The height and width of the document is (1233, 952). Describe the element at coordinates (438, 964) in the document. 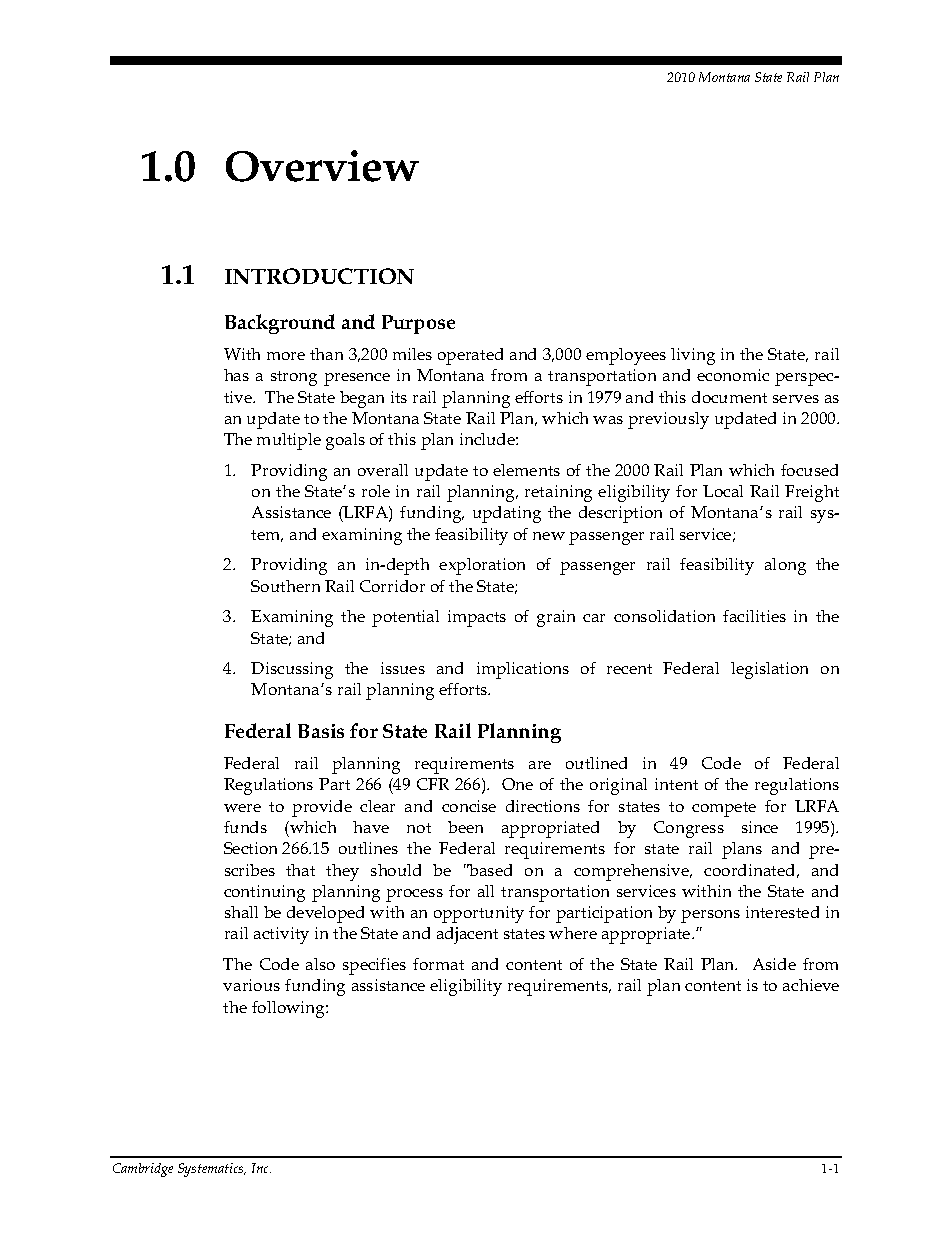

I see `format` at that location.
